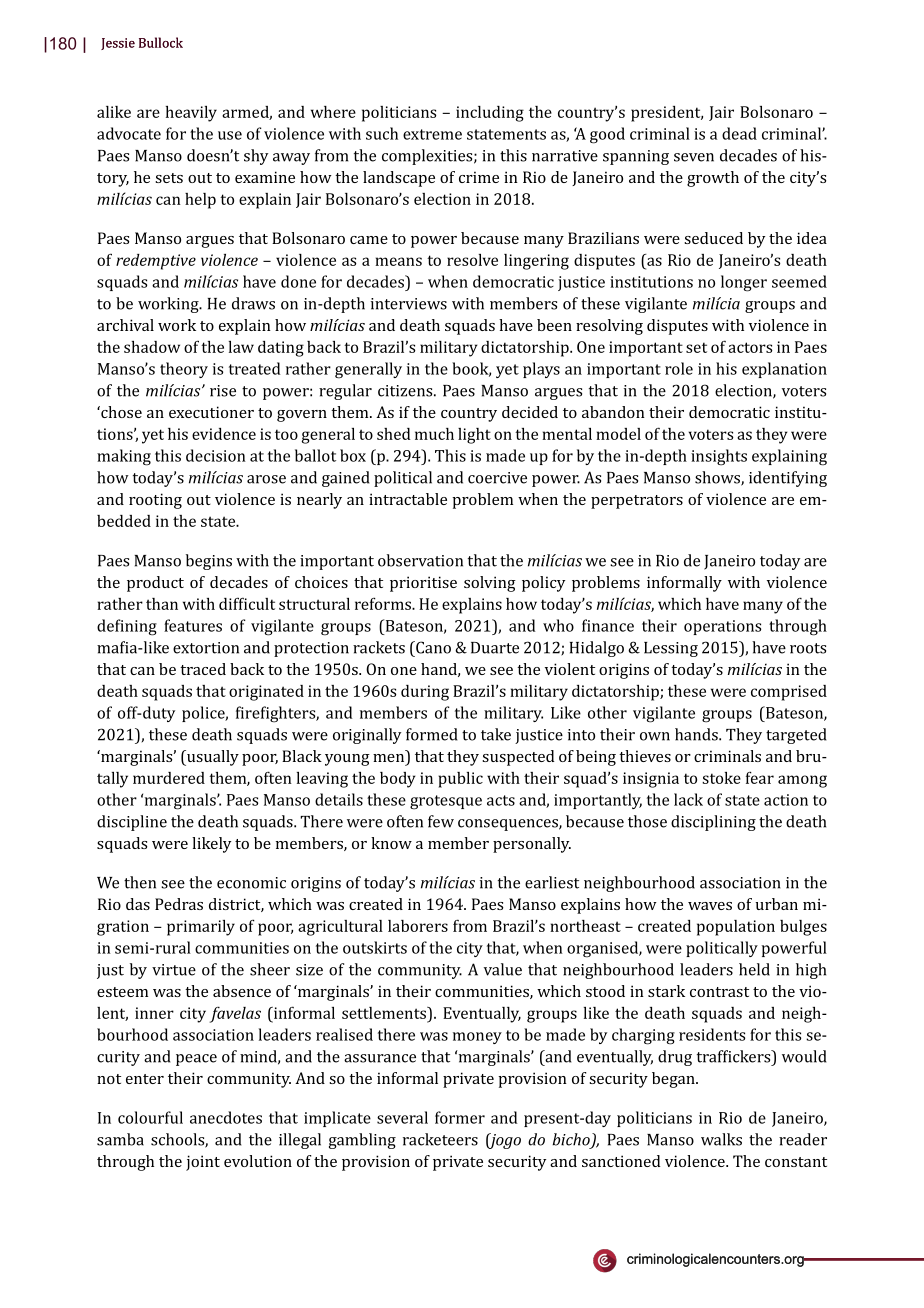 The height and width of the image is (1308, 924). Describe the element at coordinates (739, 133) in the image. I see `dead` at that location.
